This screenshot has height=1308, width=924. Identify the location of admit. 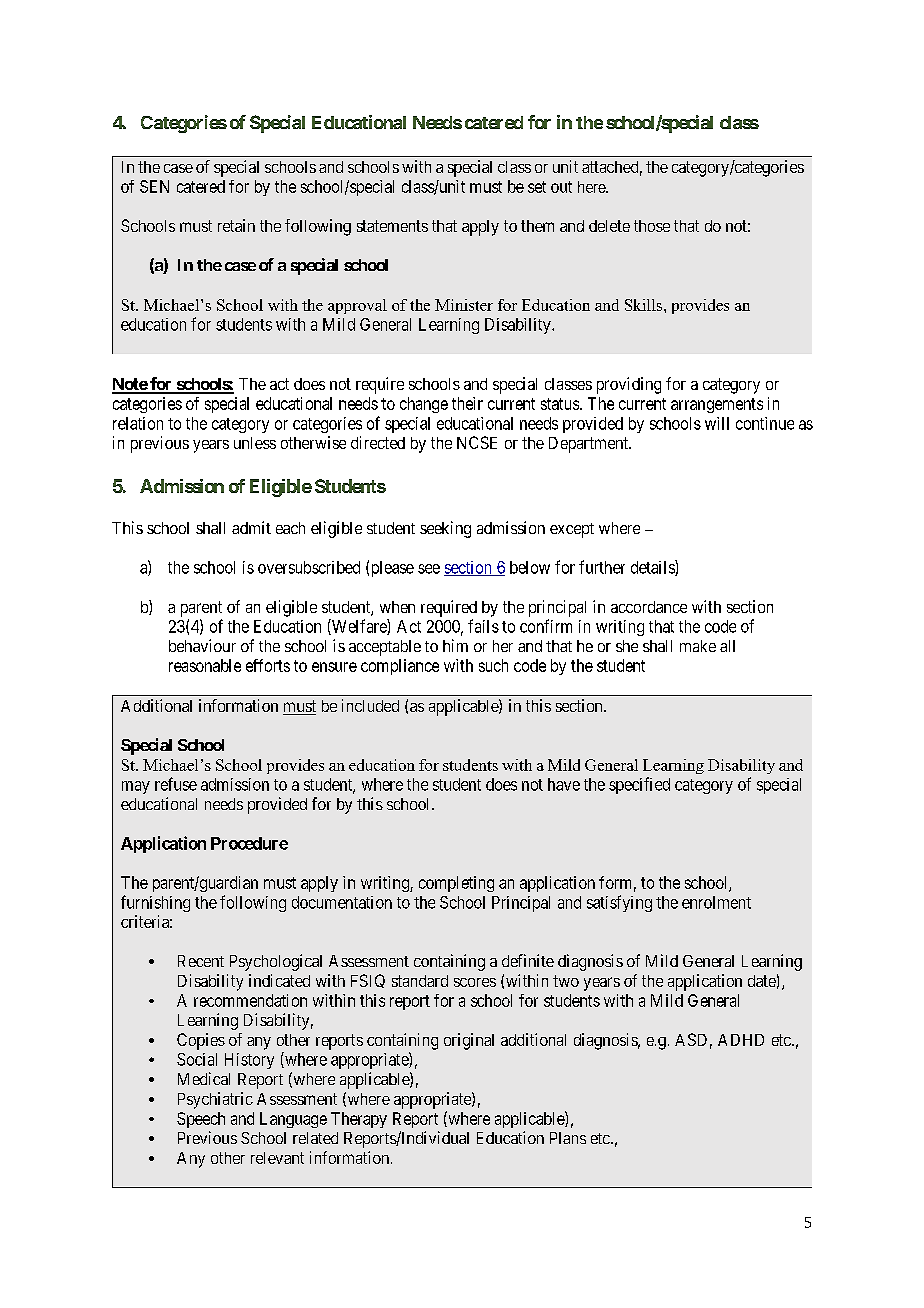
(251, 527).
